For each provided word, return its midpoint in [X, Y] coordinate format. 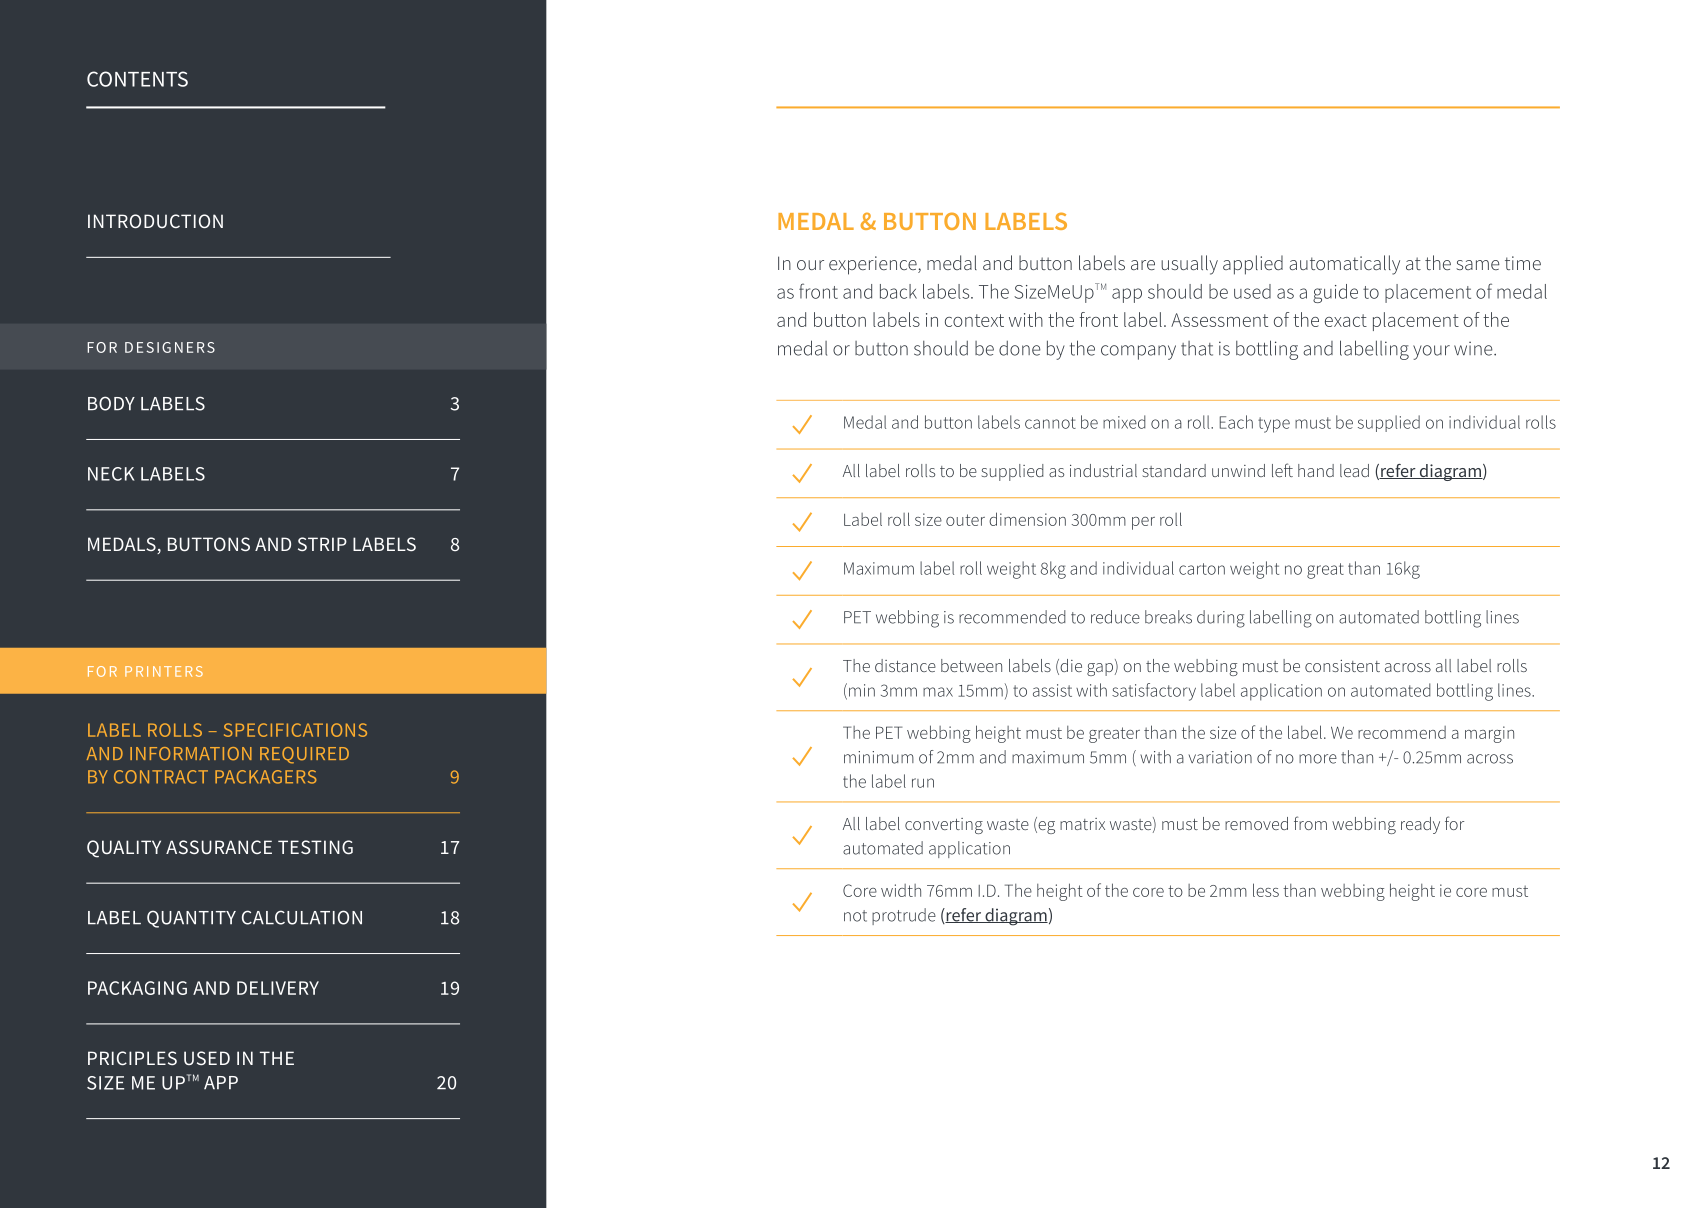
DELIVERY [278, 988]
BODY [111, 403]
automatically [1344, 265]
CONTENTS [137, 79]
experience [874, 265]
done [1020, 348]
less [1266, 890]
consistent [1342, 666]
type [1274, 425]
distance [905, 665]
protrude [904, 916]
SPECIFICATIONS [295, 730]
